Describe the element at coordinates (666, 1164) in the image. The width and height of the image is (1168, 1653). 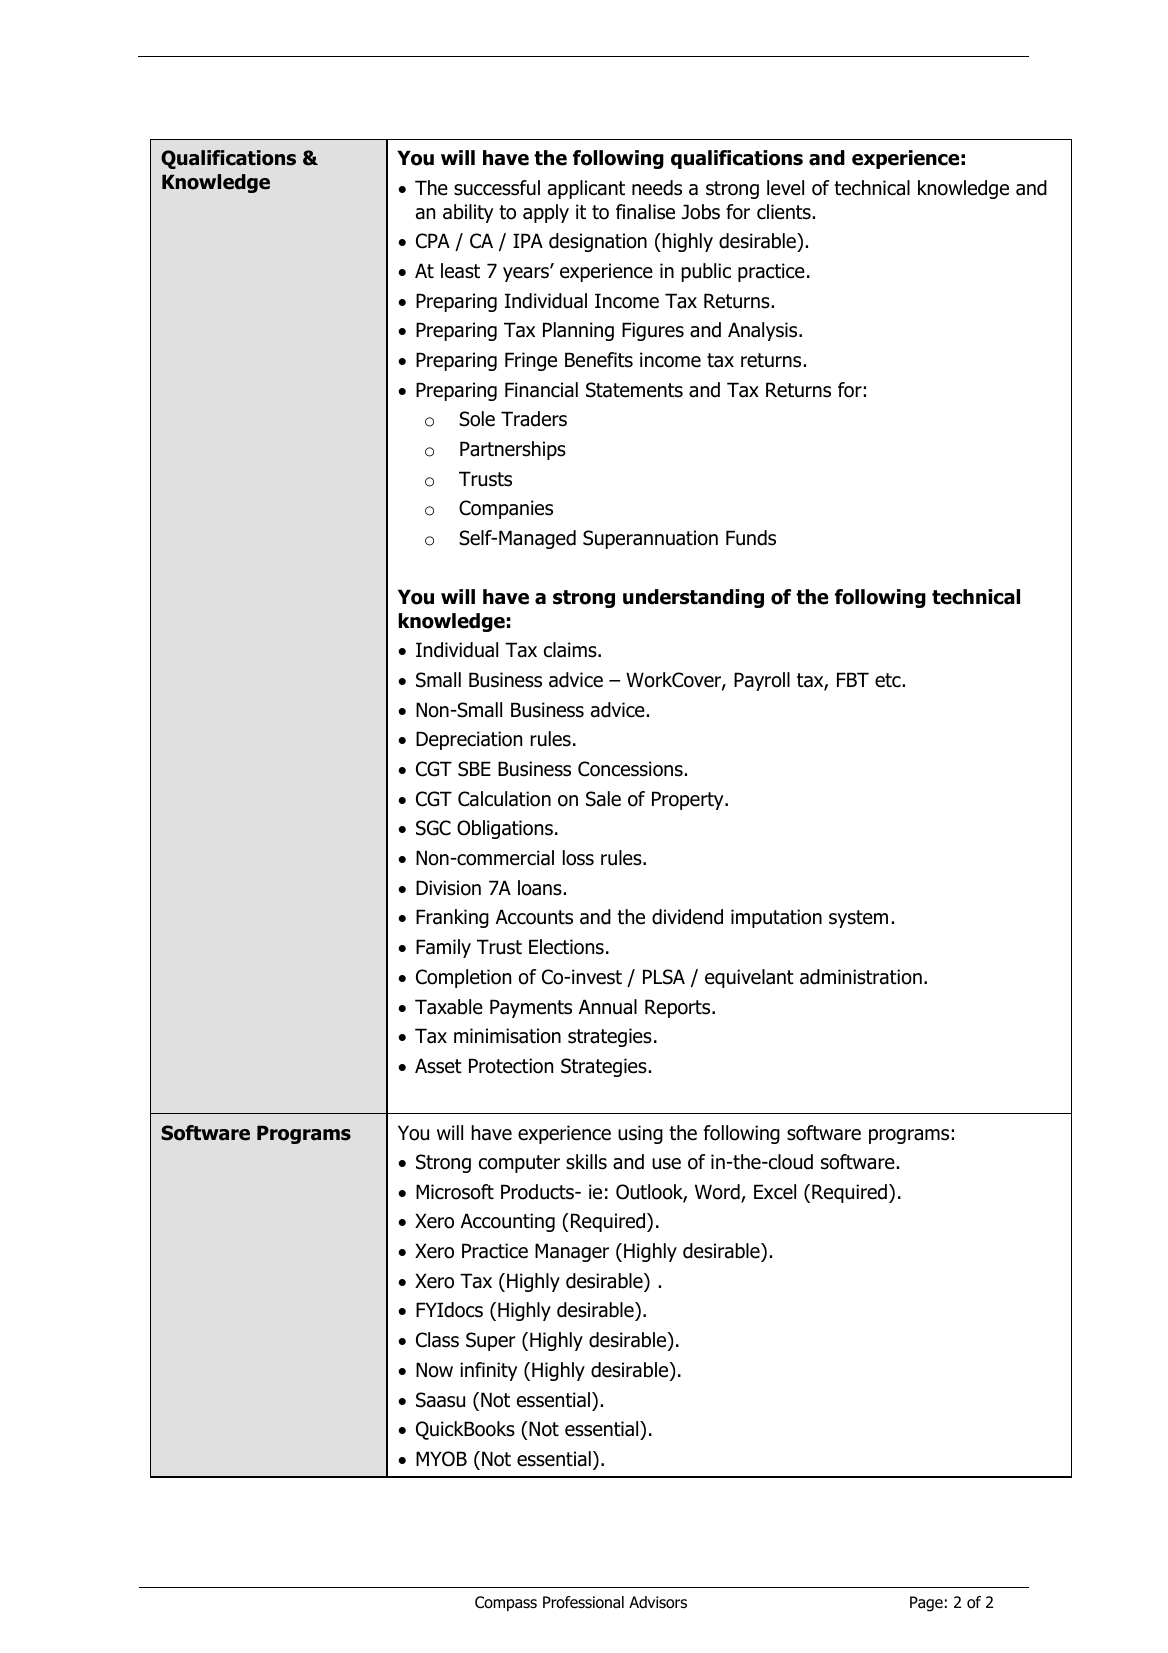
I see `use` at that location.
